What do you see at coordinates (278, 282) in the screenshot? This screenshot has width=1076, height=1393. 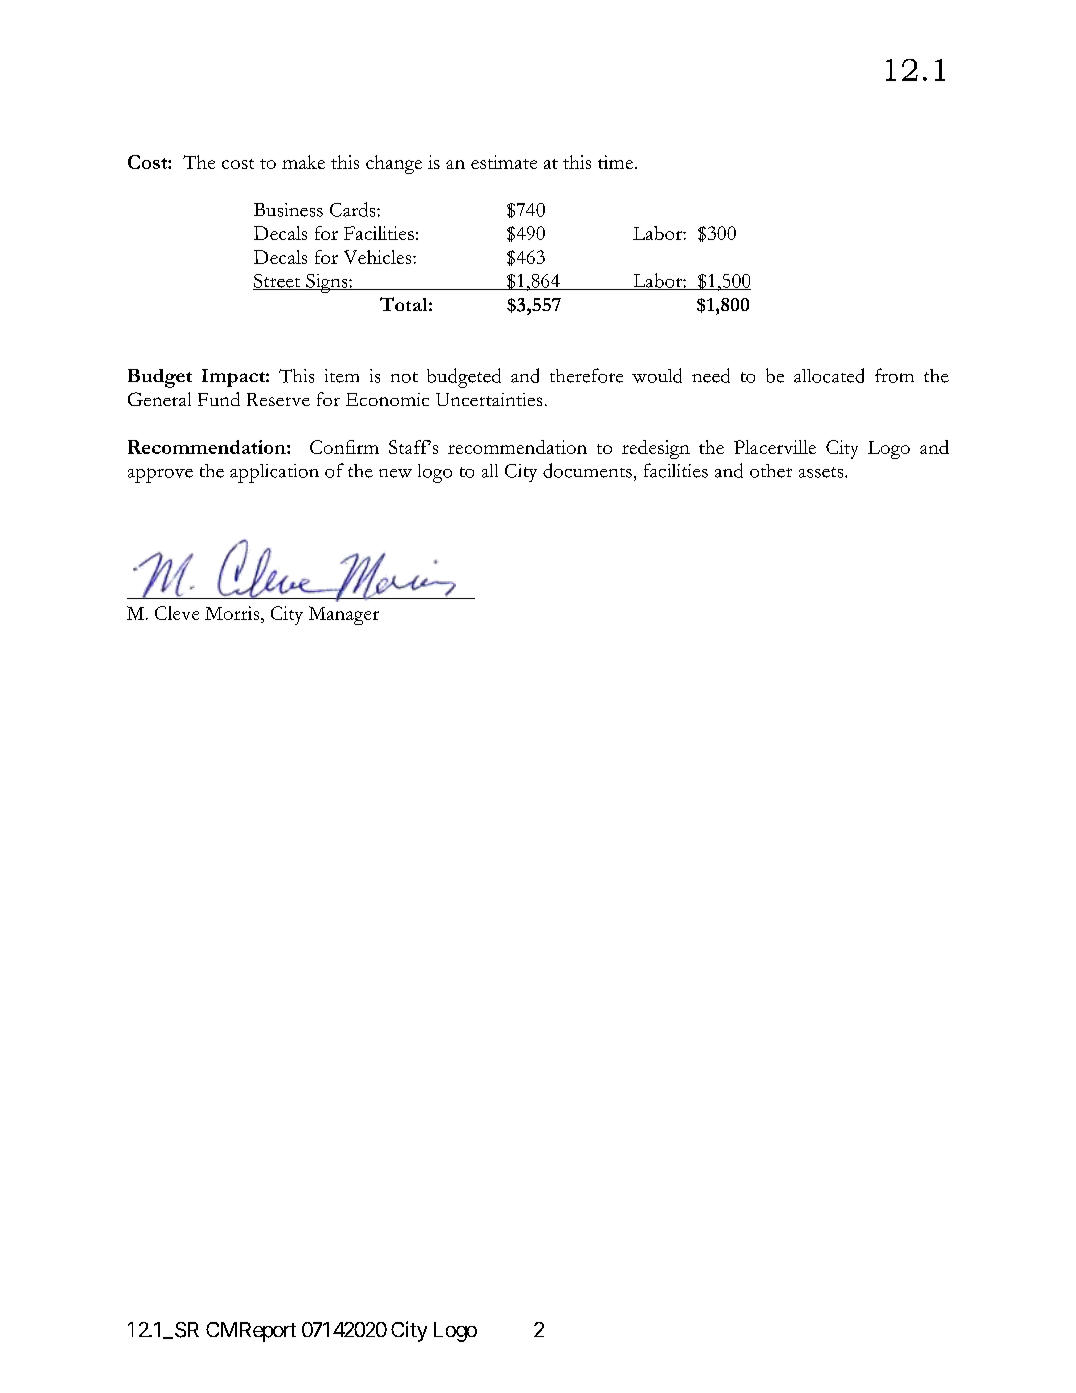 I see `Street` at bounding box center [278, 282].
